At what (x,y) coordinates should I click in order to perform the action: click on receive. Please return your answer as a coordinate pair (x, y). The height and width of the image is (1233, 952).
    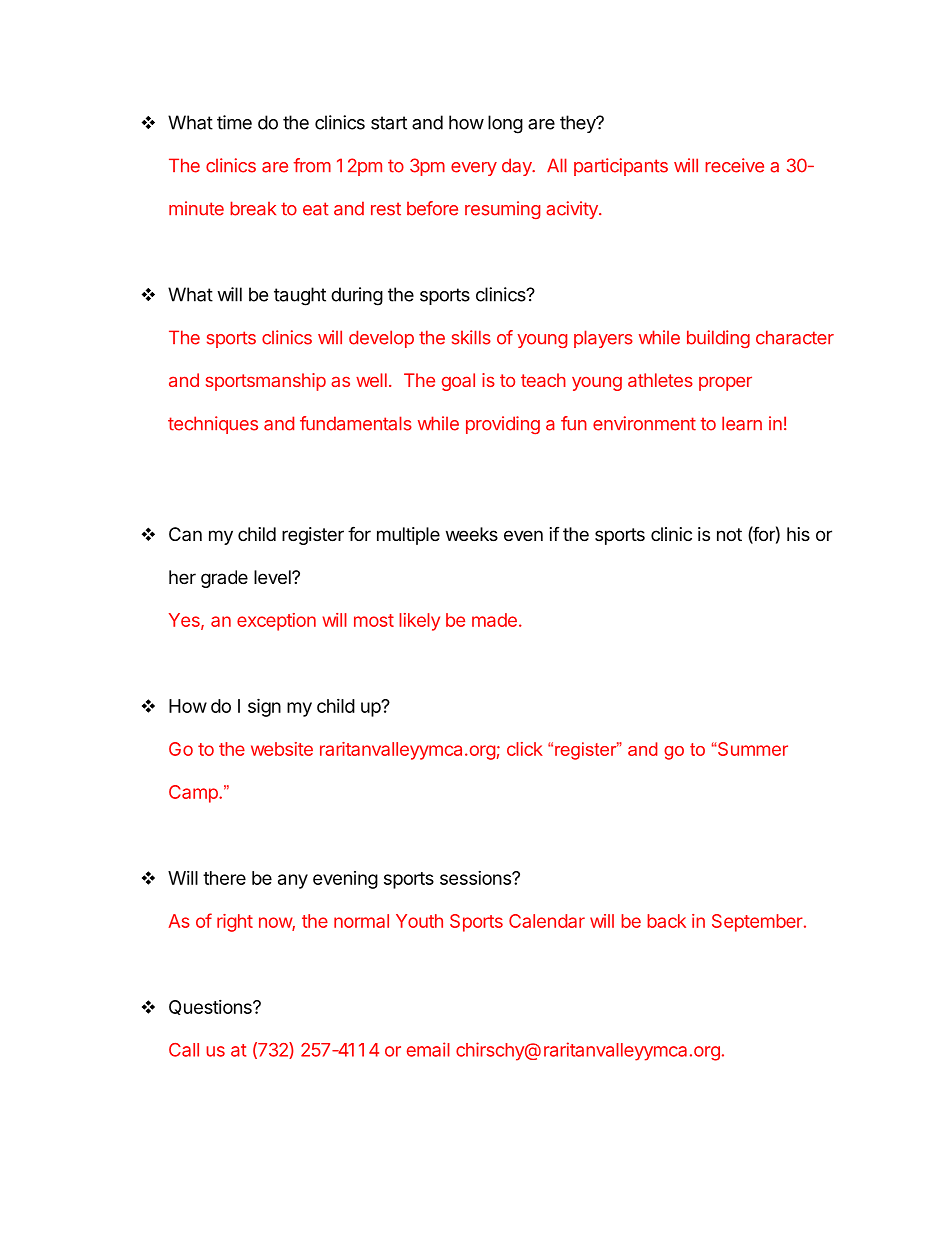
    Looking at the image, I should click on (734, 165).
